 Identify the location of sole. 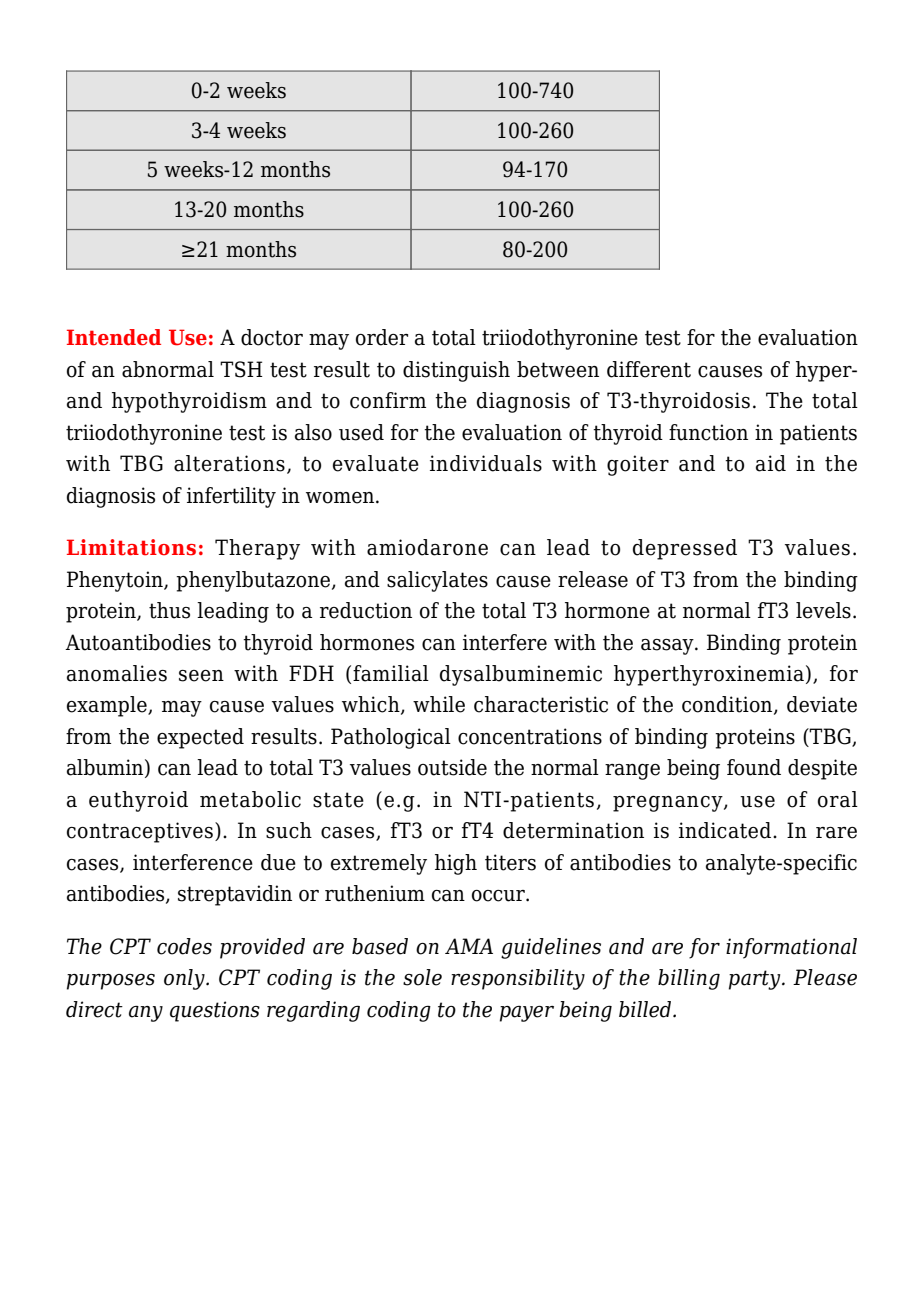
(422, 977).
